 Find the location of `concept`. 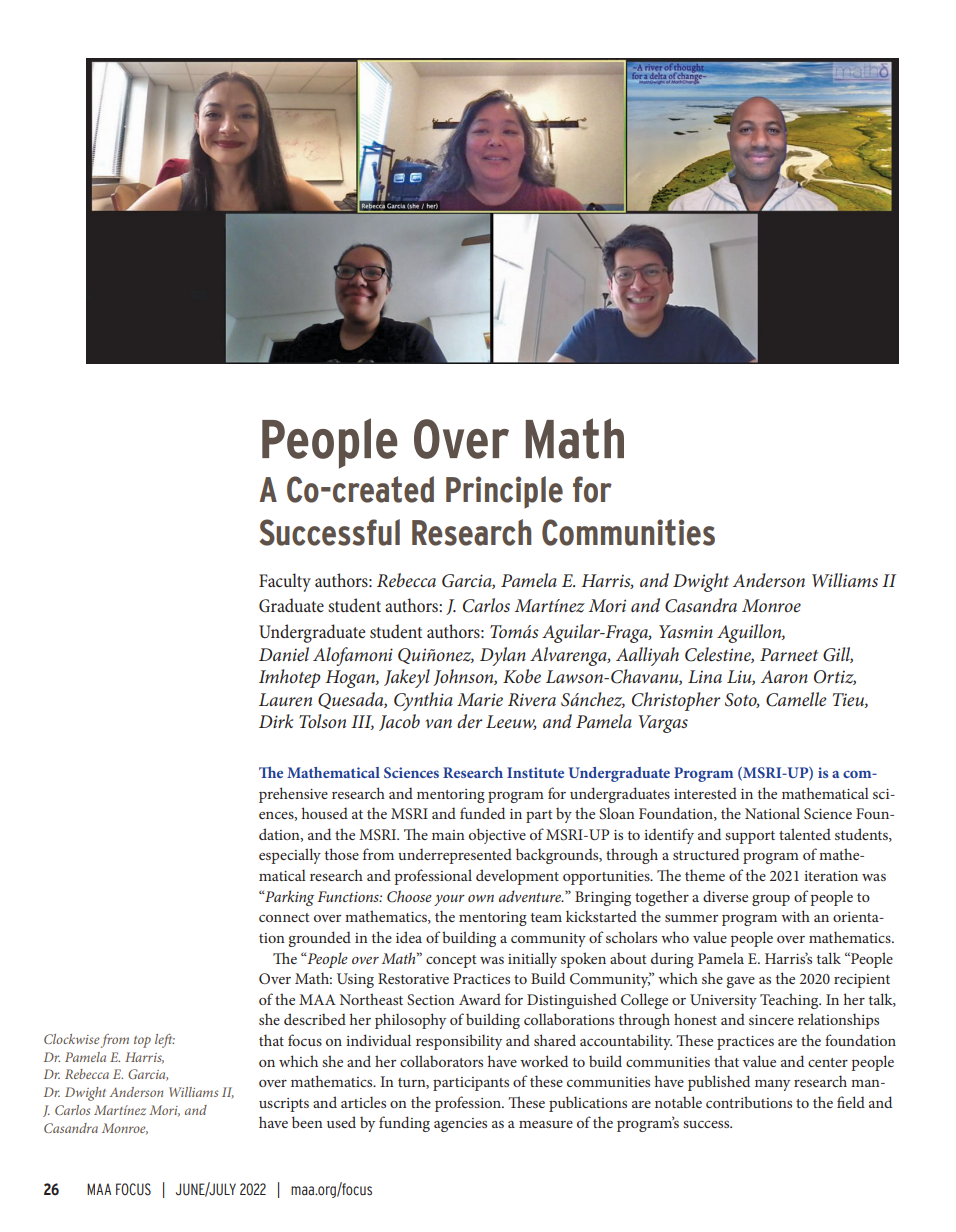

concept is located at coordinates (451, 961).
